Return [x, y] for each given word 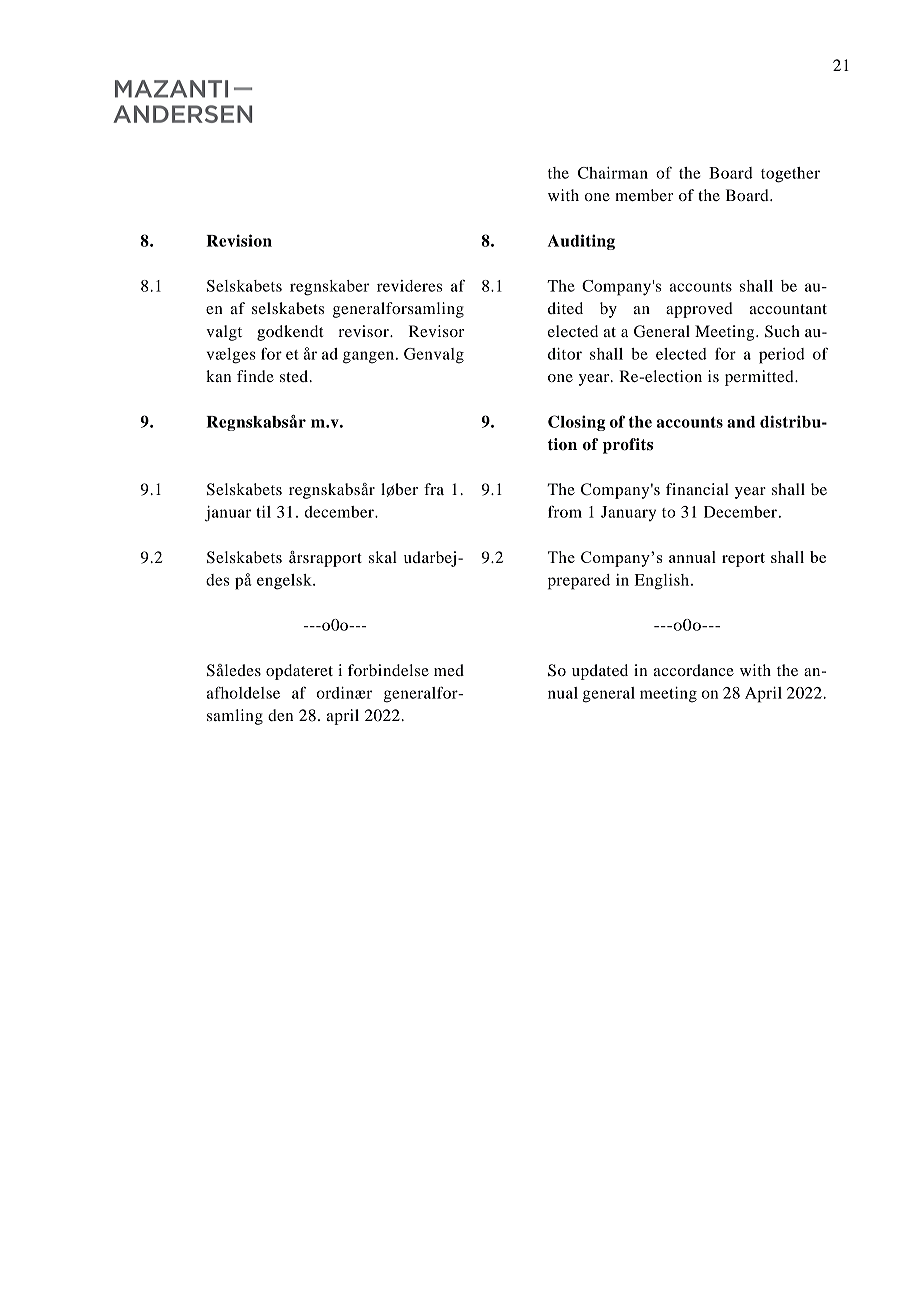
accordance [694, 670]
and [741, 422]
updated [600, 672]
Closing [576, 423]
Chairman [613, 173]
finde [255, 376]
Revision [239, 240]
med [449, 670]
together [790, 175]
